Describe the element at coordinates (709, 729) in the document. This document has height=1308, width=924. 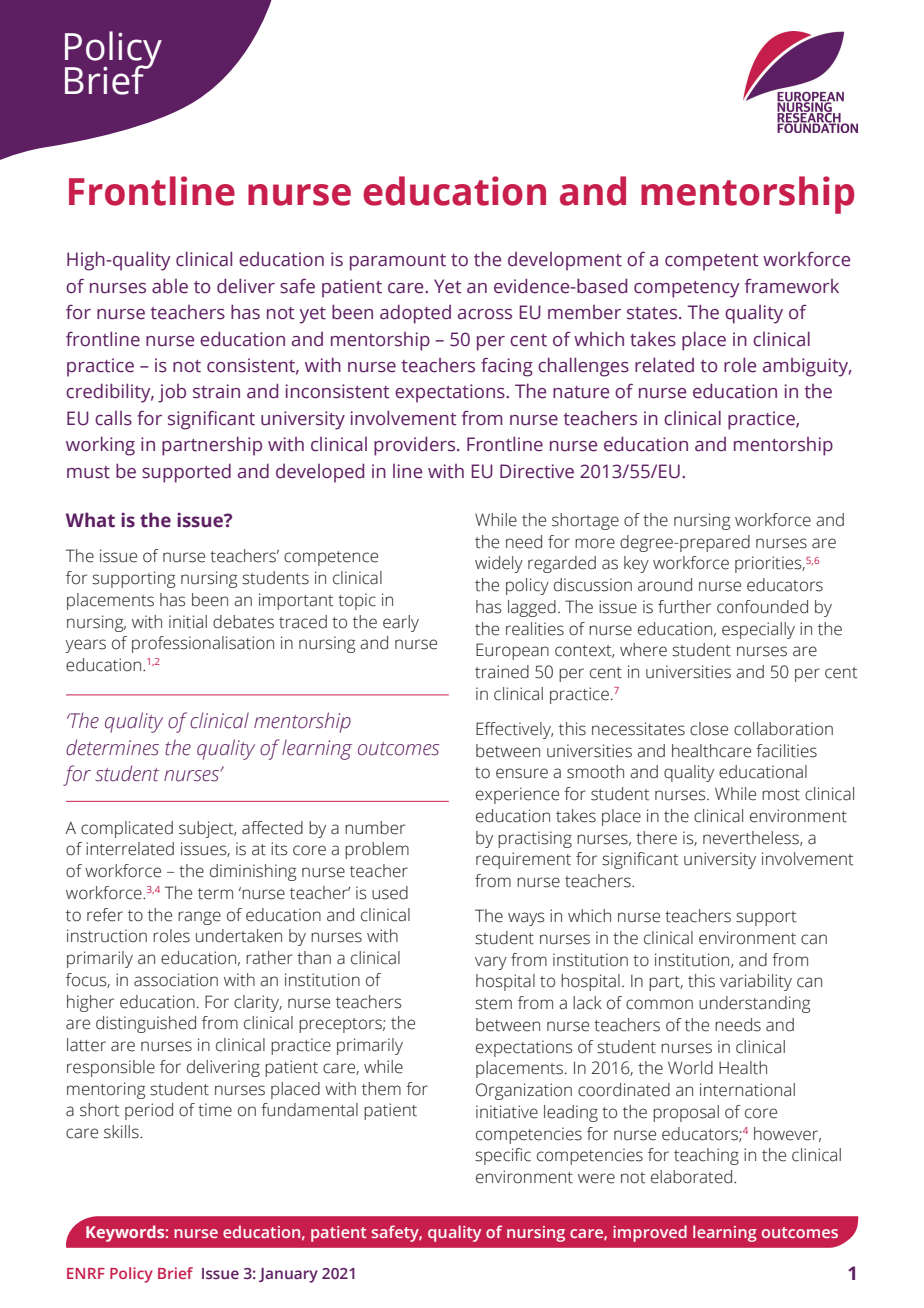
I see `close` at that location.
